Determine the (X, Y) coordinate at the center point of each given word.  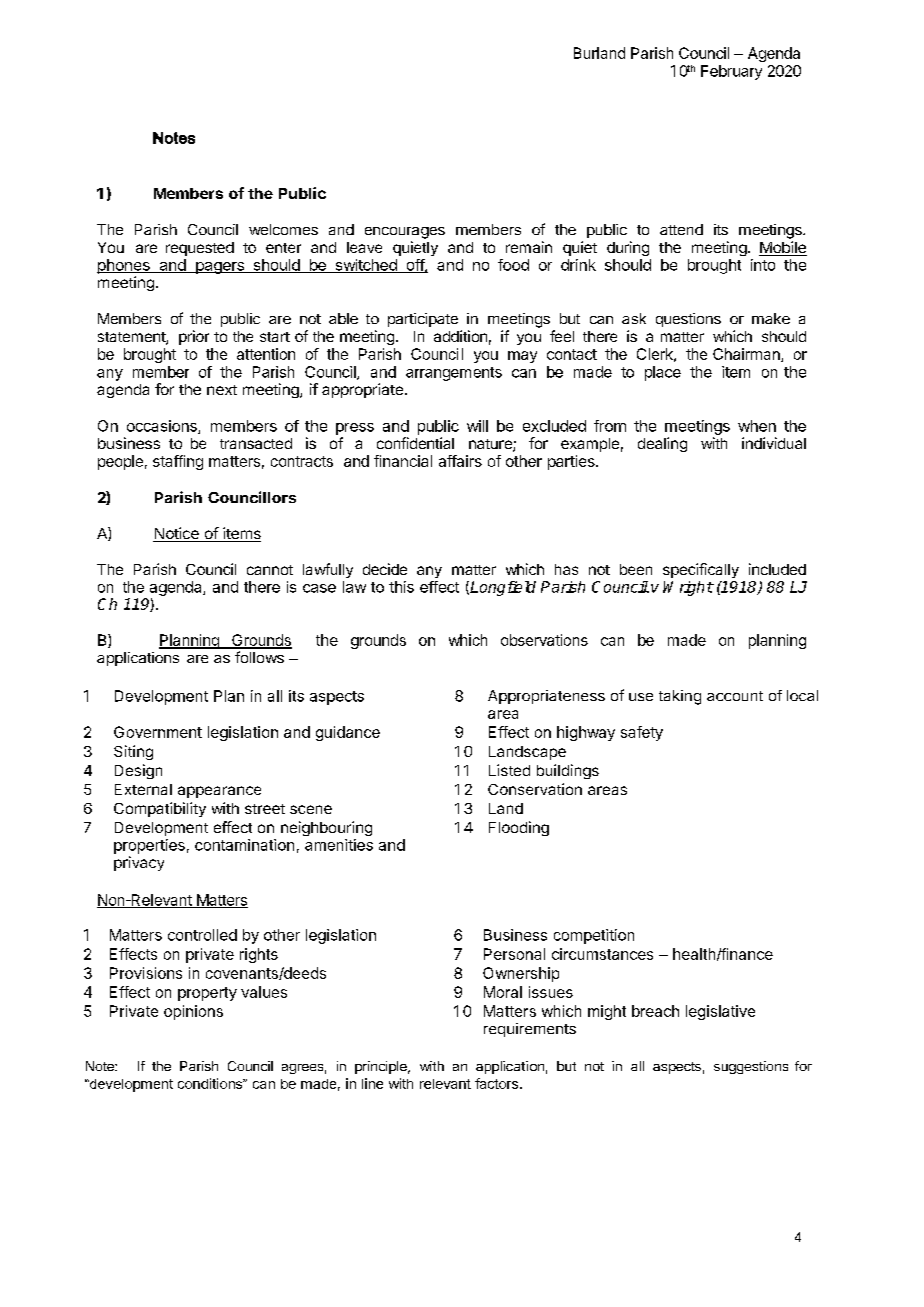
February (731, 72)
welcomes (283, 229)
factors (496, 1083)
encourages (405, 233)
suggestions (751, 1067)
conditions (211, 1083)
